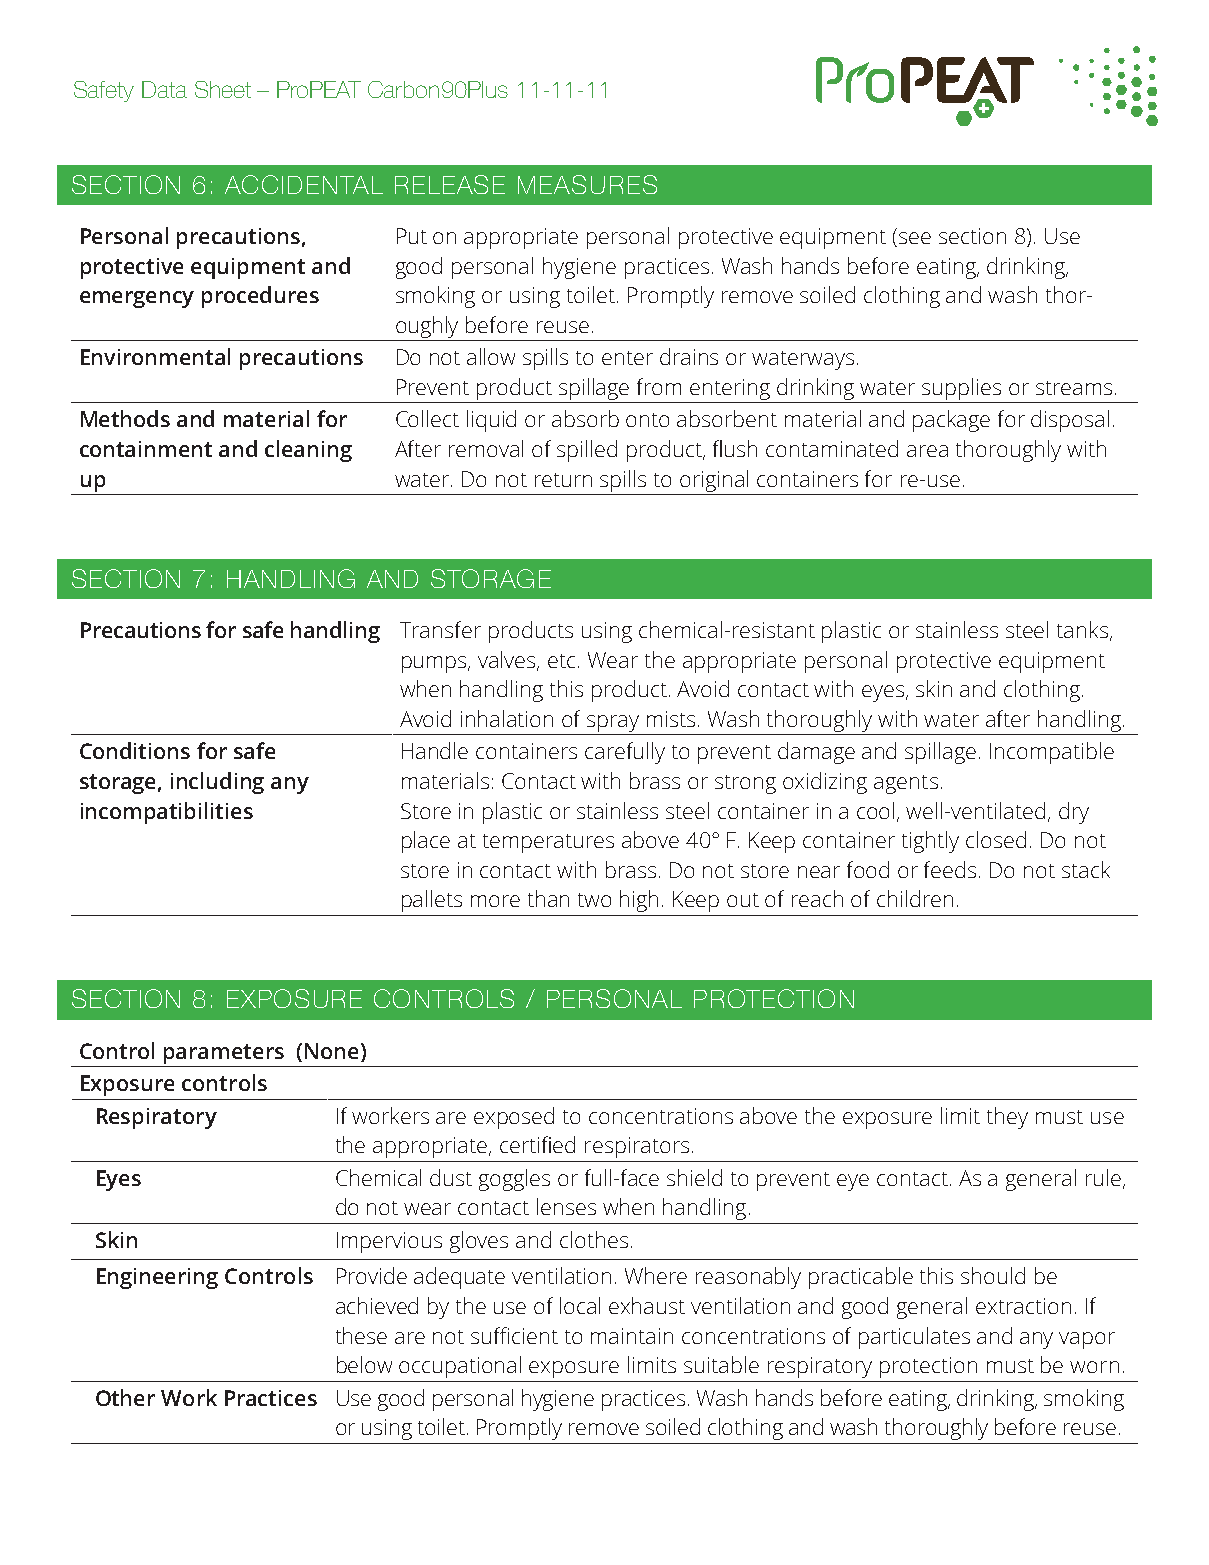  Describe the element at coordinates (224, 1054) in the page. I see `parameters` at that location.
